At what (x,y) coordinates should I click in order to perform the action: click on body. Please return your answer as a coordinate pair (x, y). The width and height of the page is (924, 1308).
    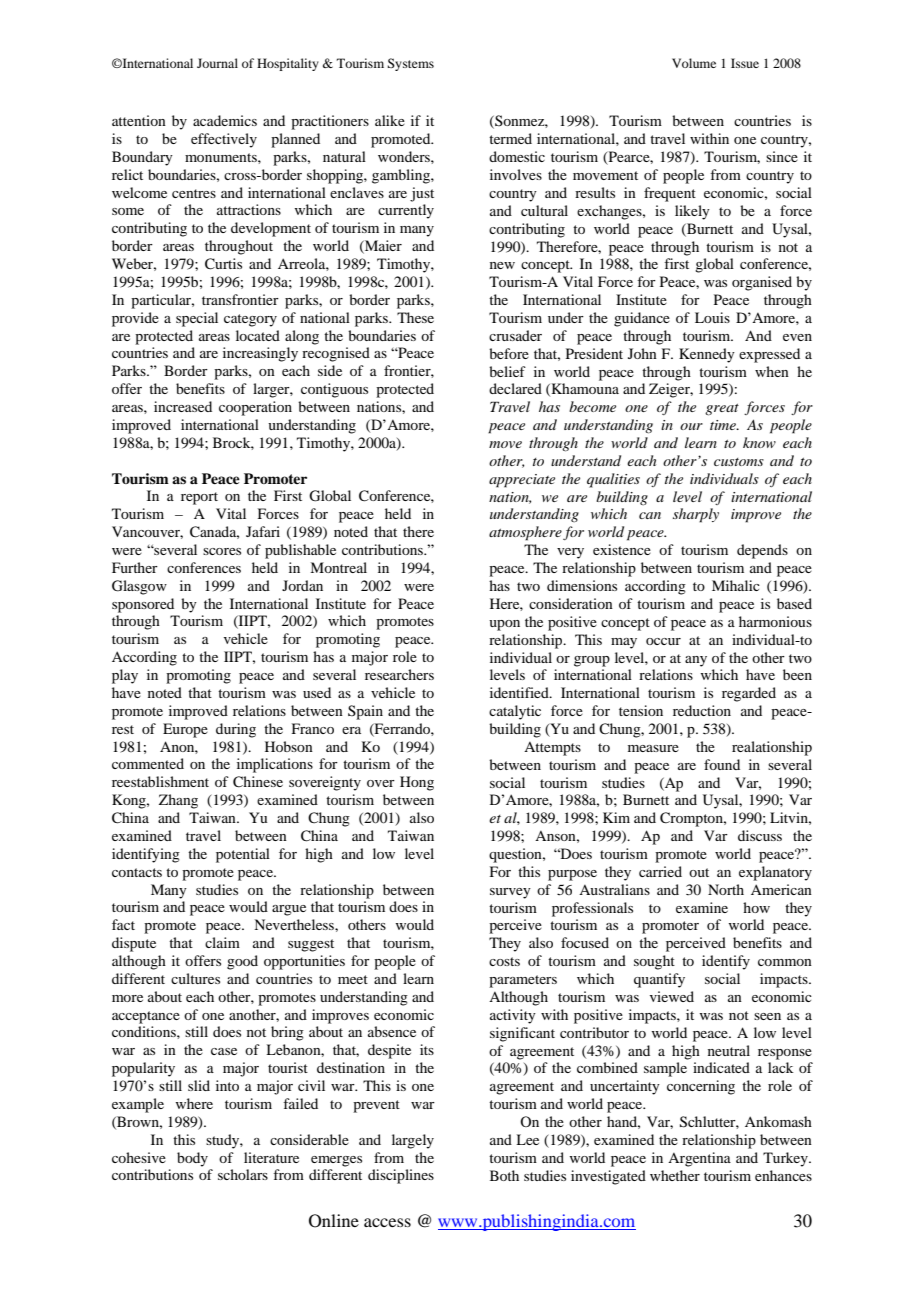
    Looking at the image, I should click on (192, 1159).
